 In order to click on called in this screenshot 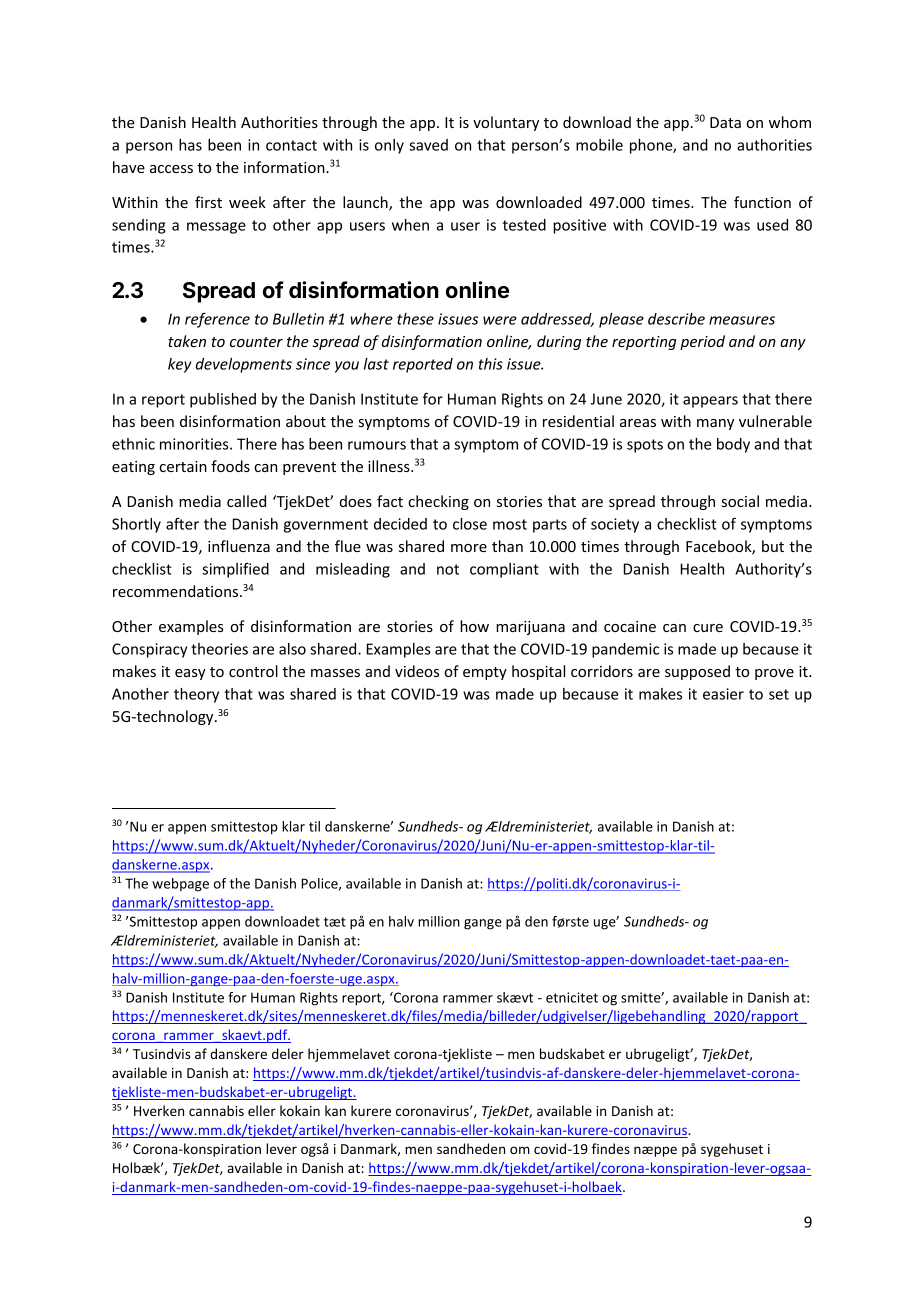, I will do `click(246, 501)`.
